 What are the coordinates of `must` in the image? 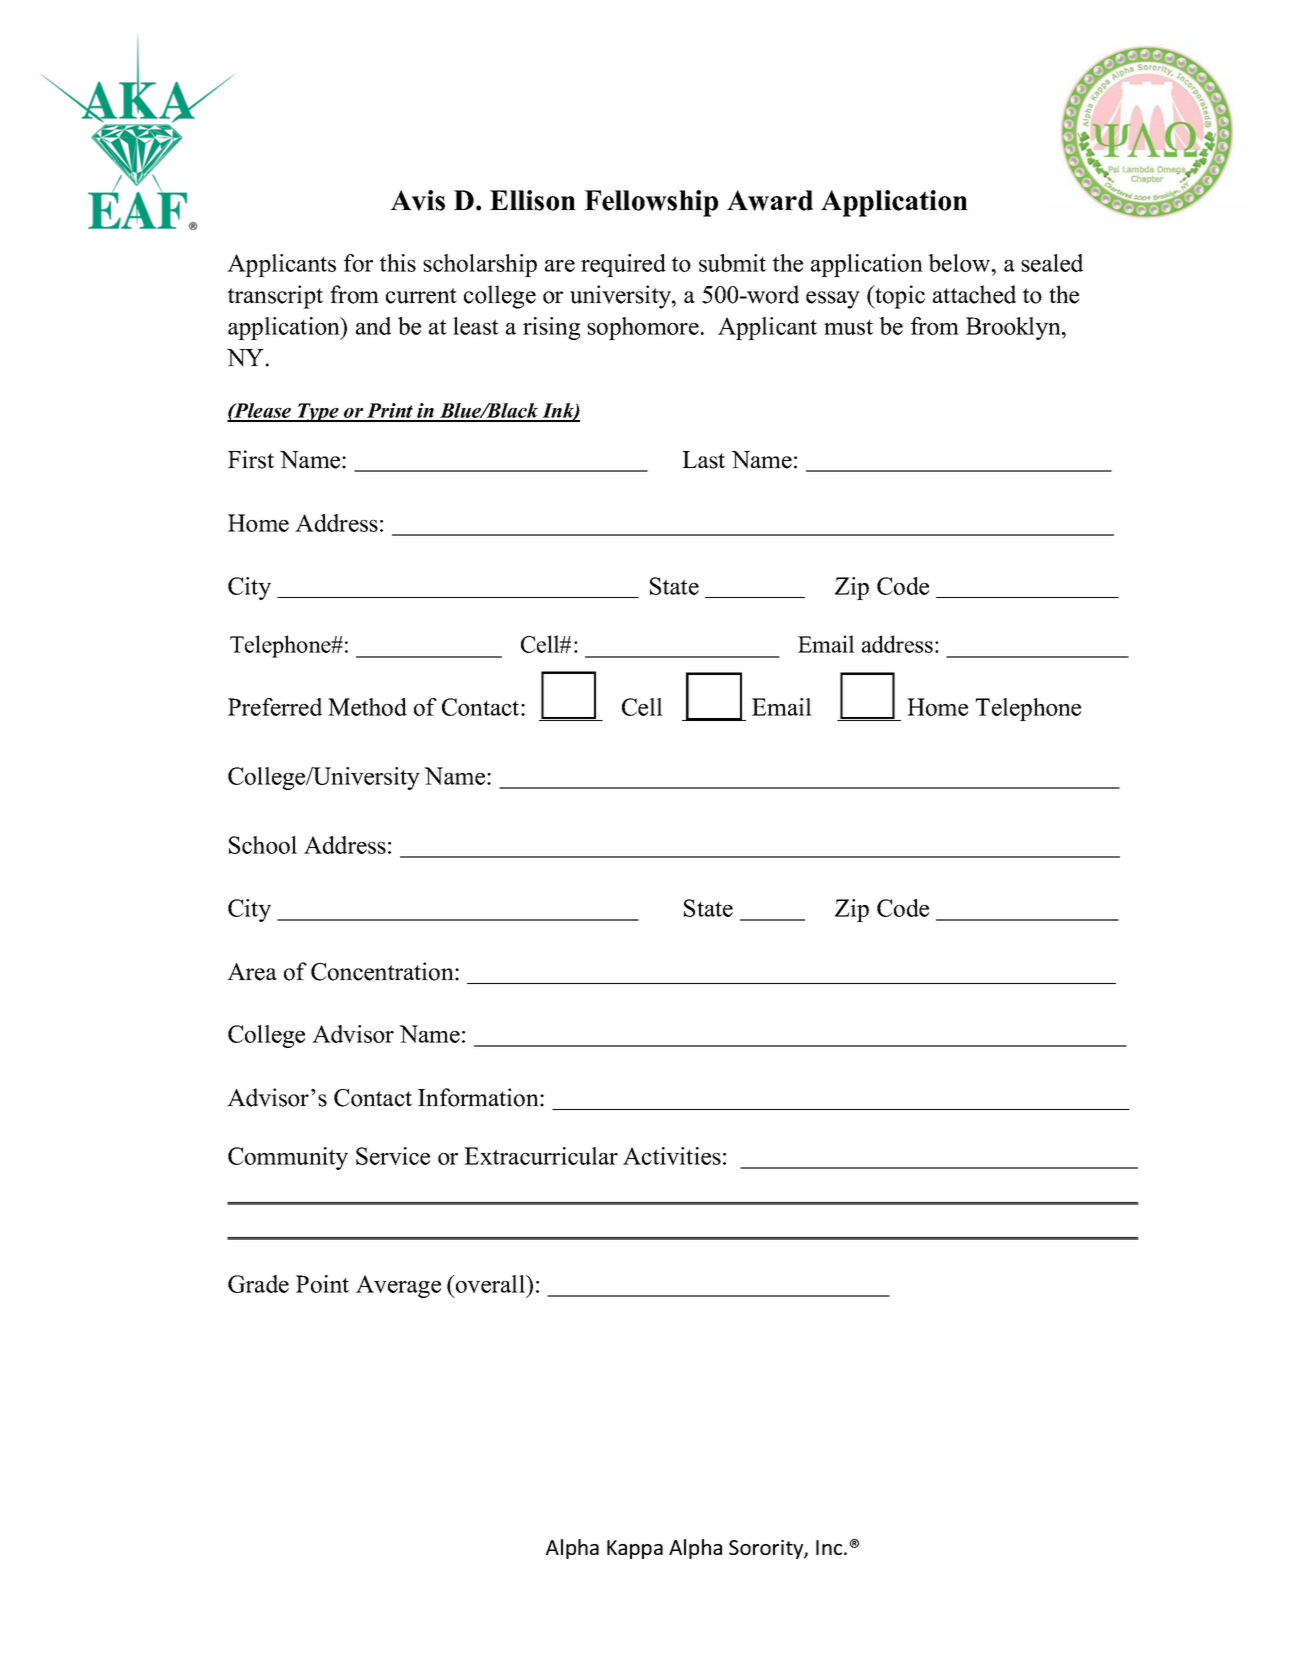 It's located at (848, 327).
